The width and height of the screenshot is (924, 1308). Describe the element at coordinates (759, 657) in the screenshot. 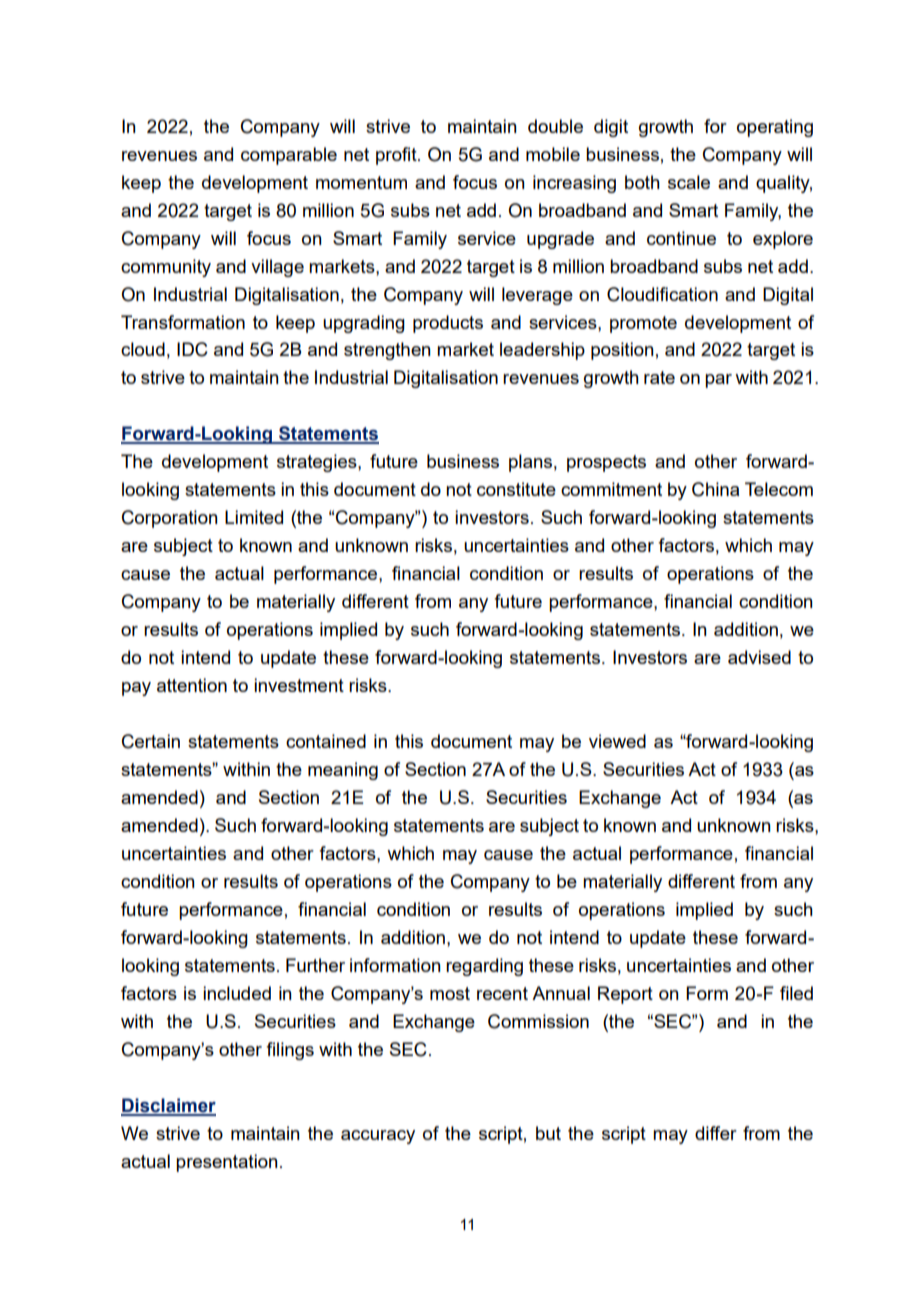

I see `advised` at that location.
